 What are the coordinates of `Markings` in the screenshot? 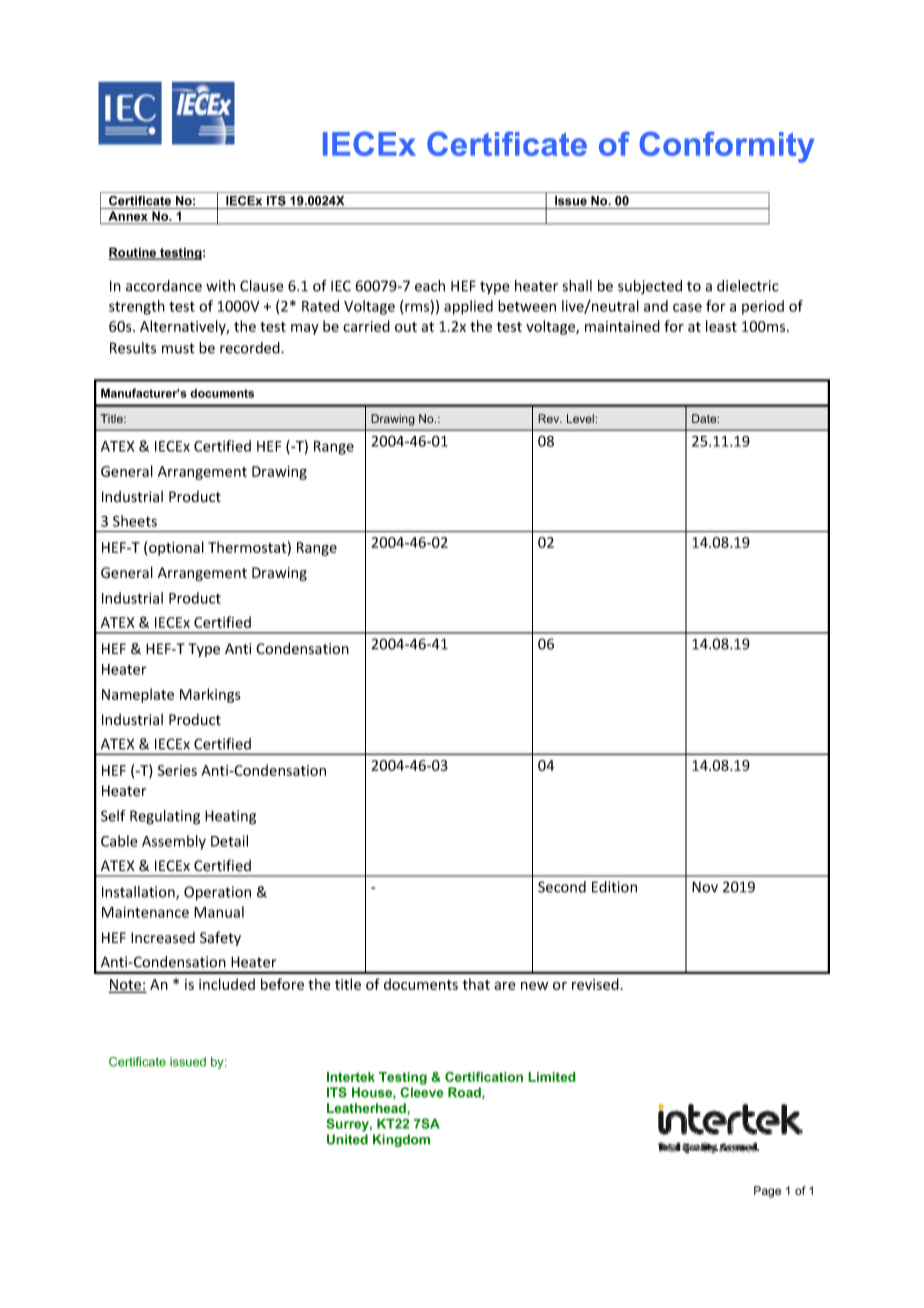 It's located at (210, 695).
